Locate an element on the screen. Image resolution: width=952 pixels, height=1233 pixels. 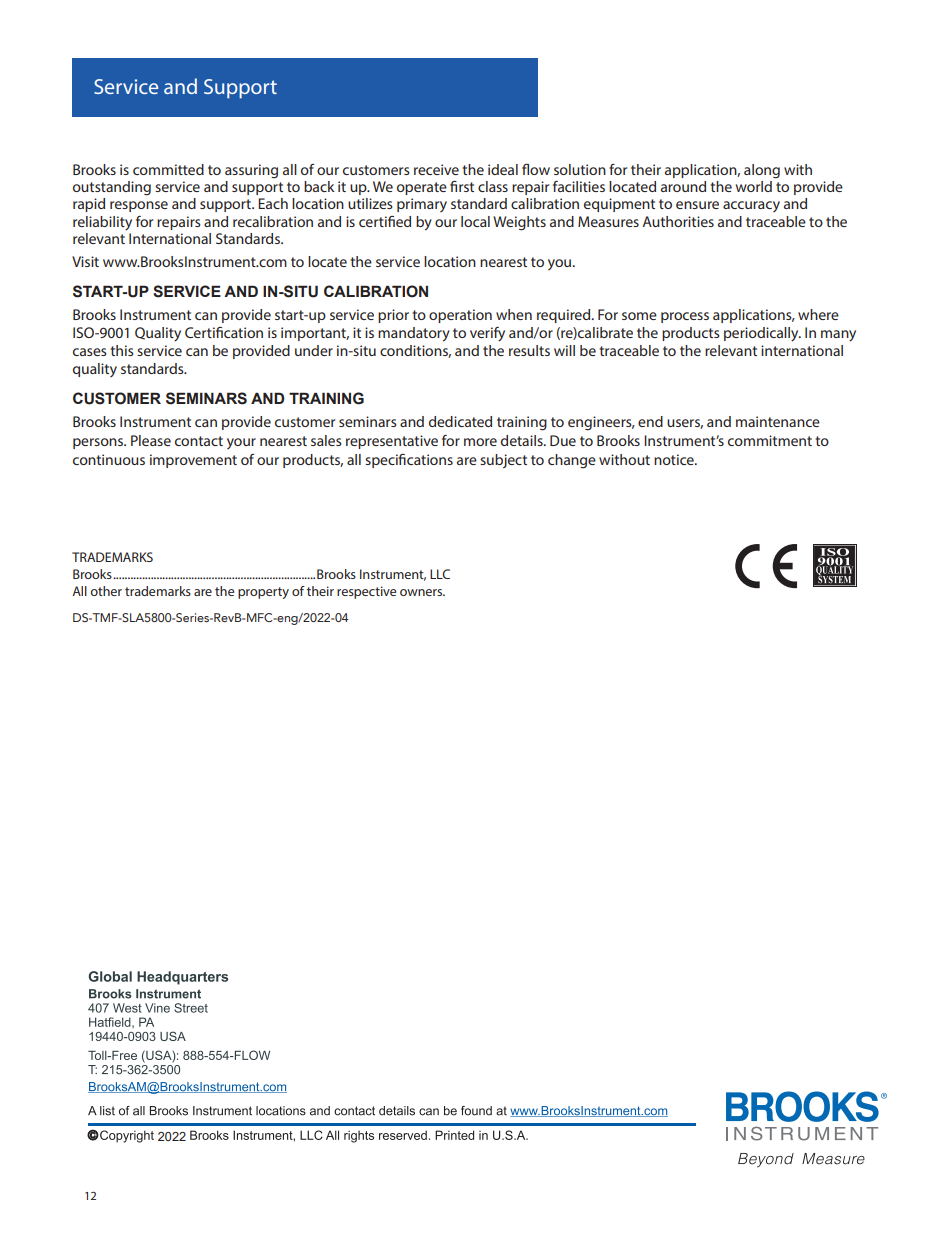
first is located at coordinates (462, 186).
